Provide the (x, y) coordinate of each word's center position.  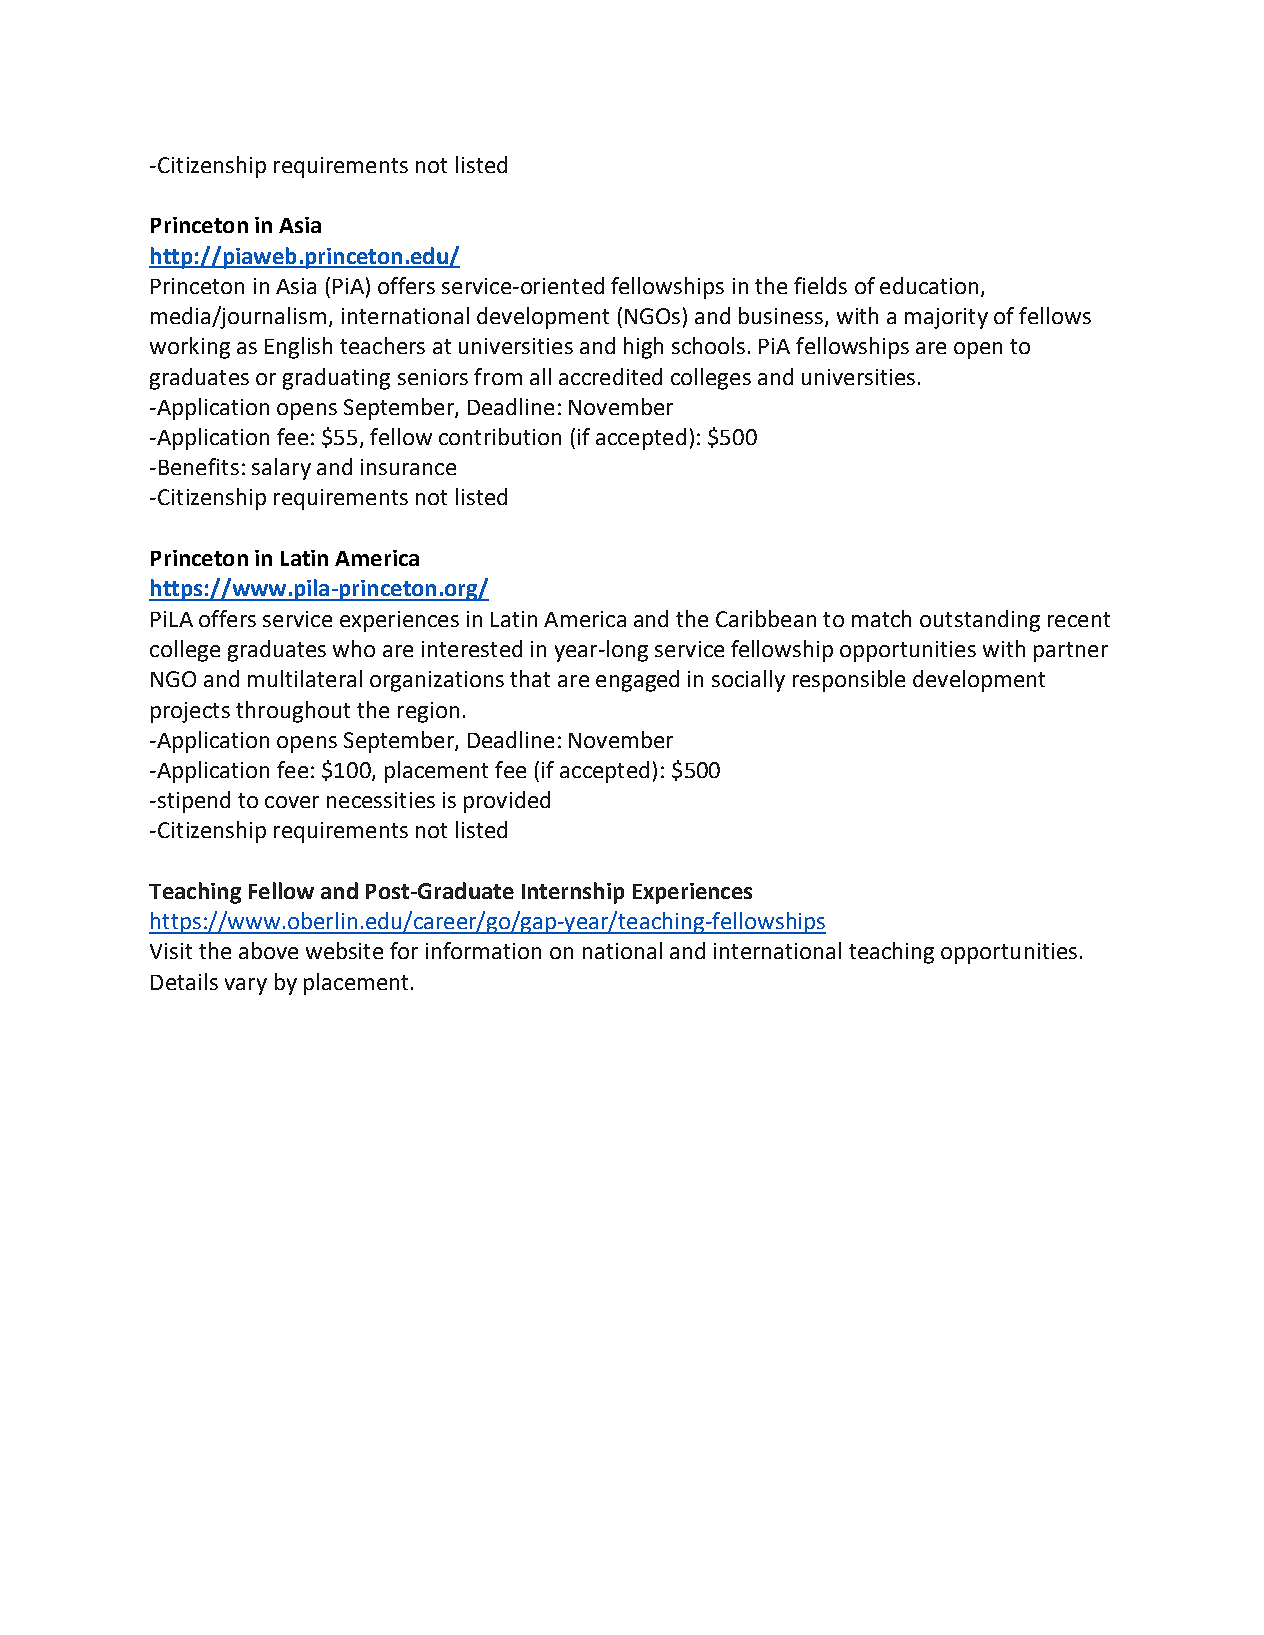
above (268, 950)
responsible (849, 681)
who (354, 648)
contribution (500, 436)
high (643, 348)
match (881, 618)
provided (507, 802)
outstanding (980, 621)
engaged (637, 681)
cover (292, 802)
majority (946, 318)
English (298, 348)
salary (281, 469)
